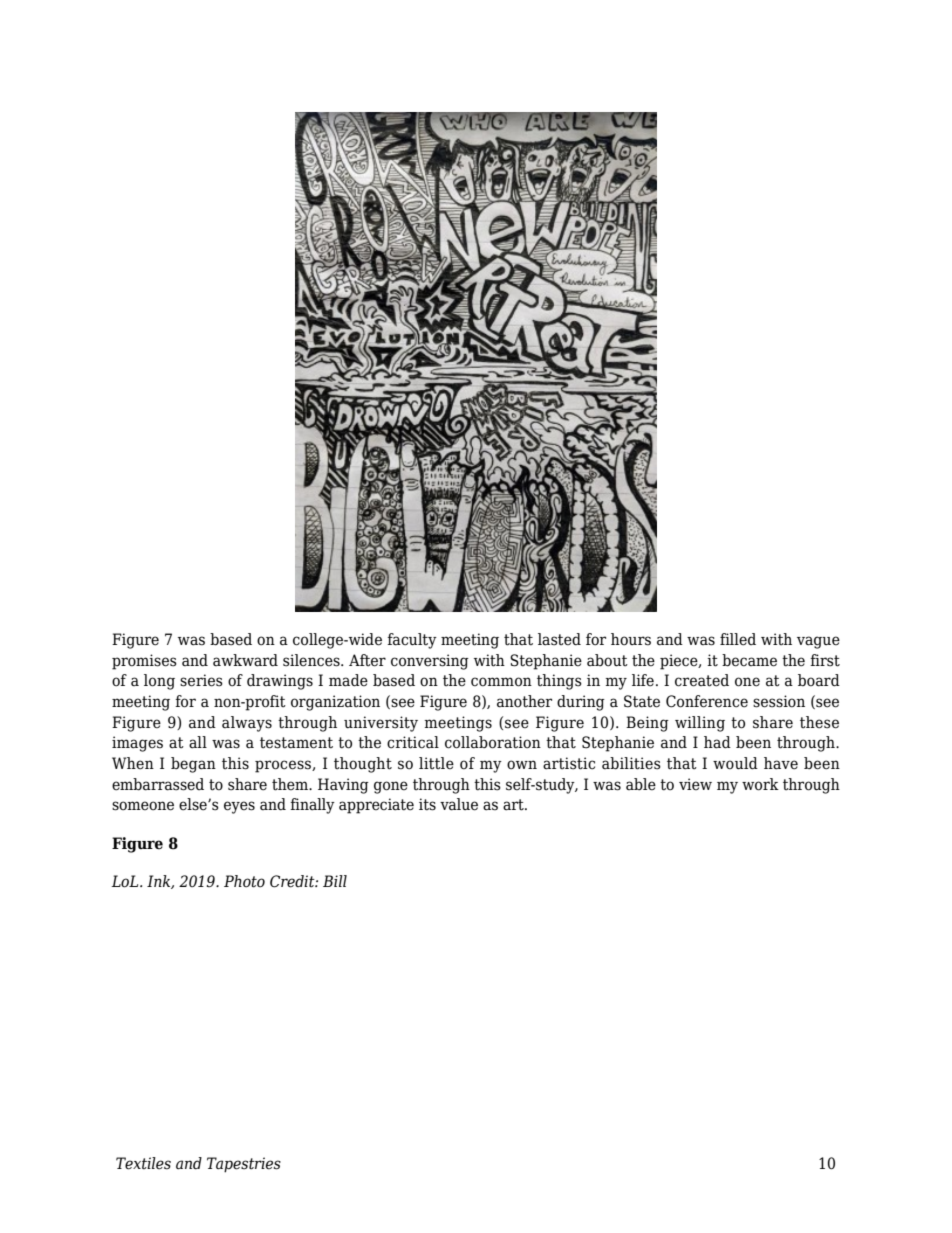 The height and width of the image is (1233, 952). I want to click on awkward, so click(245, 660).
